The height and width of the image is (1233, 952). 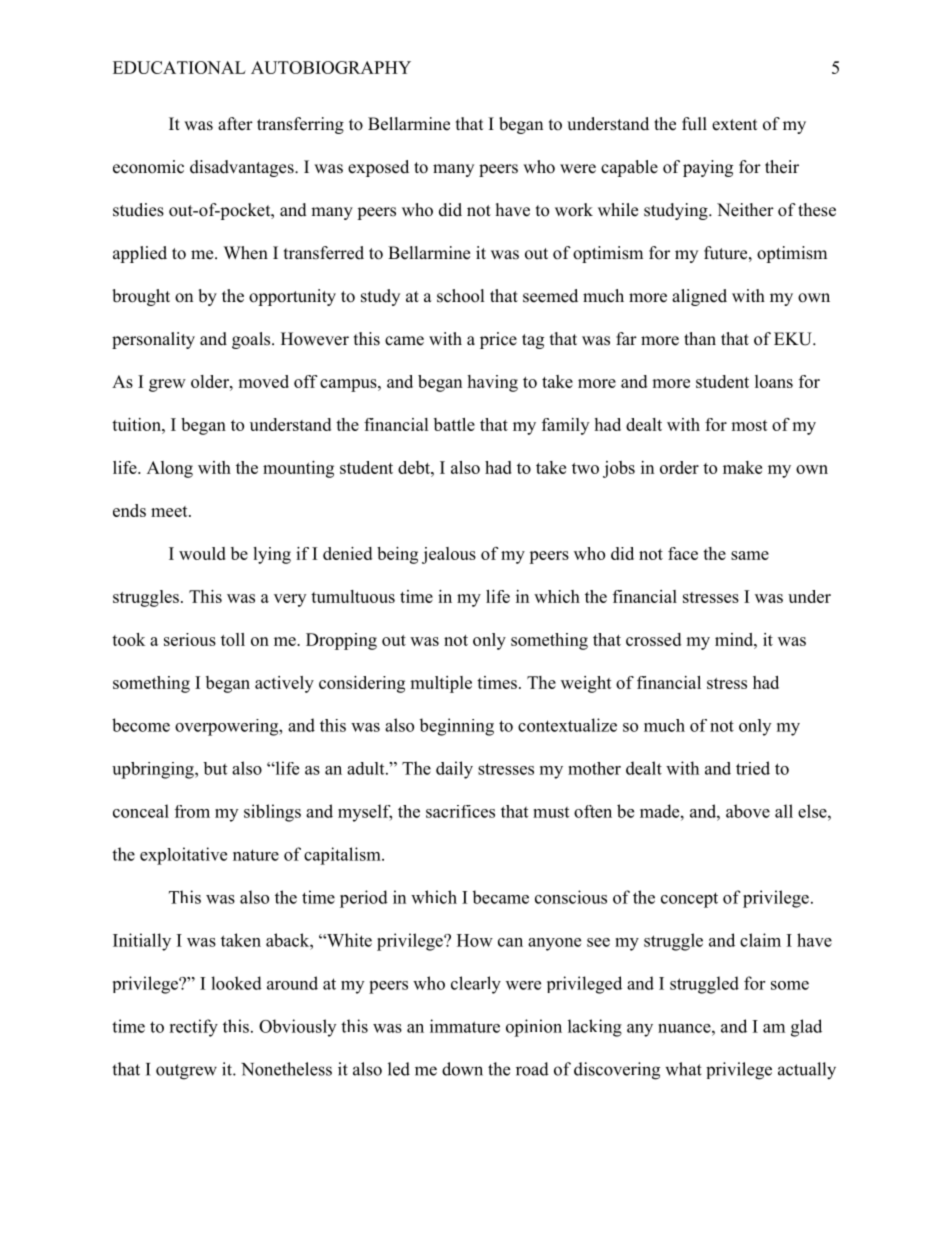 I want to click on exposed, so click(x=378, y=168).
